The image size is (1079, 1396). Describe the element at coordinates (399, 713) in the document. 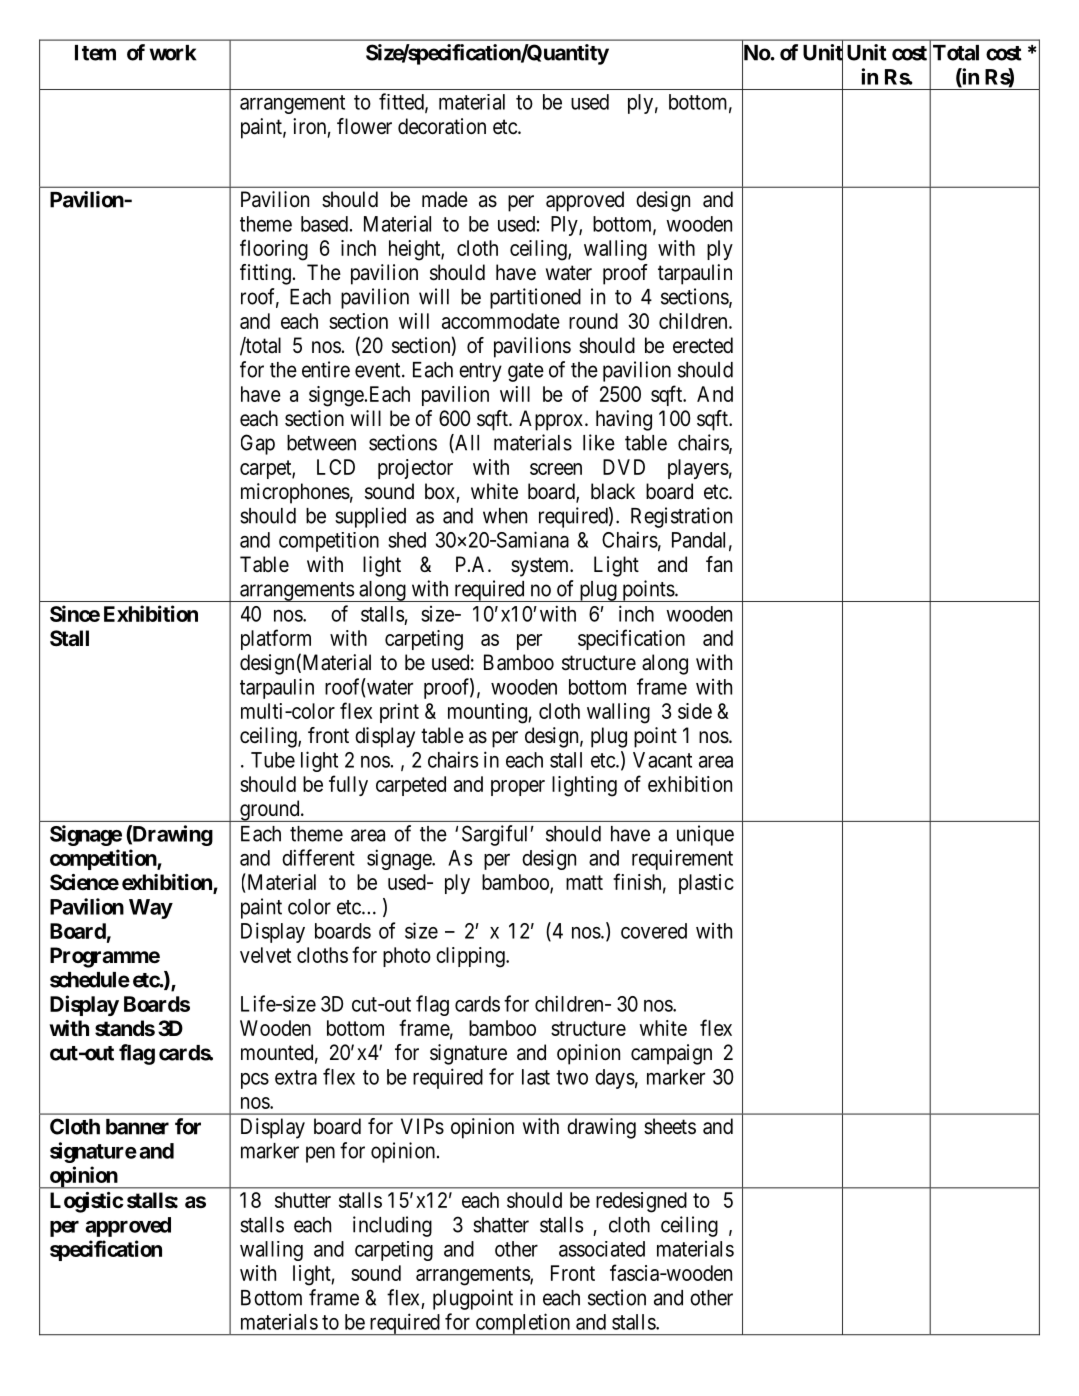

I see `print` at that location.
